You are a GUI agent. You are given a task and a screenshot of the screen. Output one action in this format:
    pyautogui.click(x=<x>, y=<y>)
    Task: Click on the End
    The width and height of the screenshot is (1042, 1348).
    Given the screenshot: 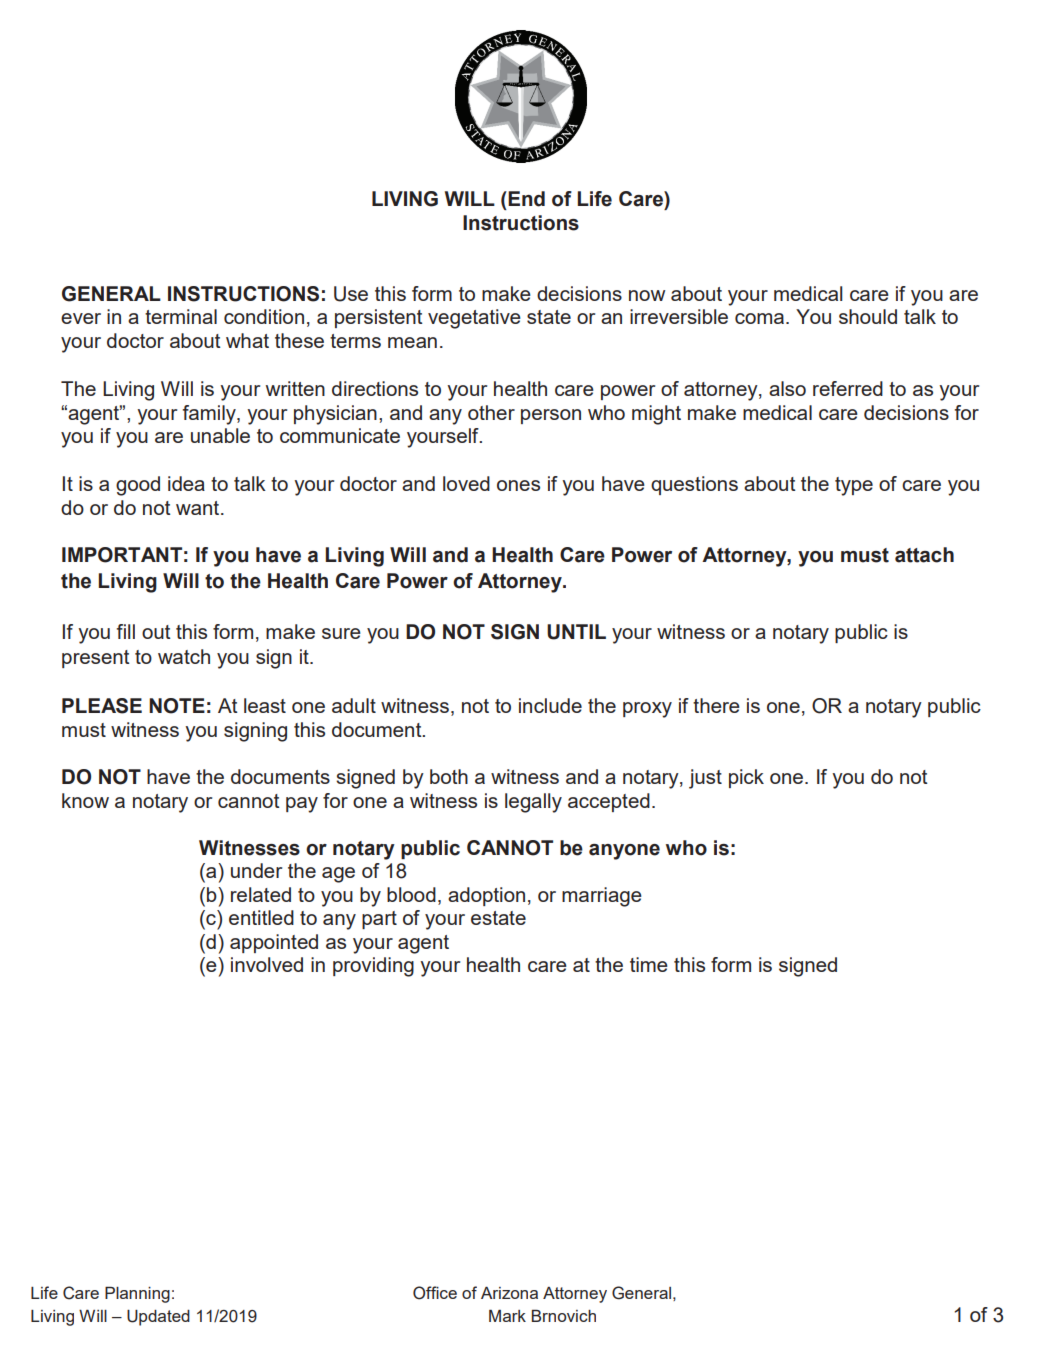 What is the action you would take?
    pyautogui.click(x=525, y=199)
